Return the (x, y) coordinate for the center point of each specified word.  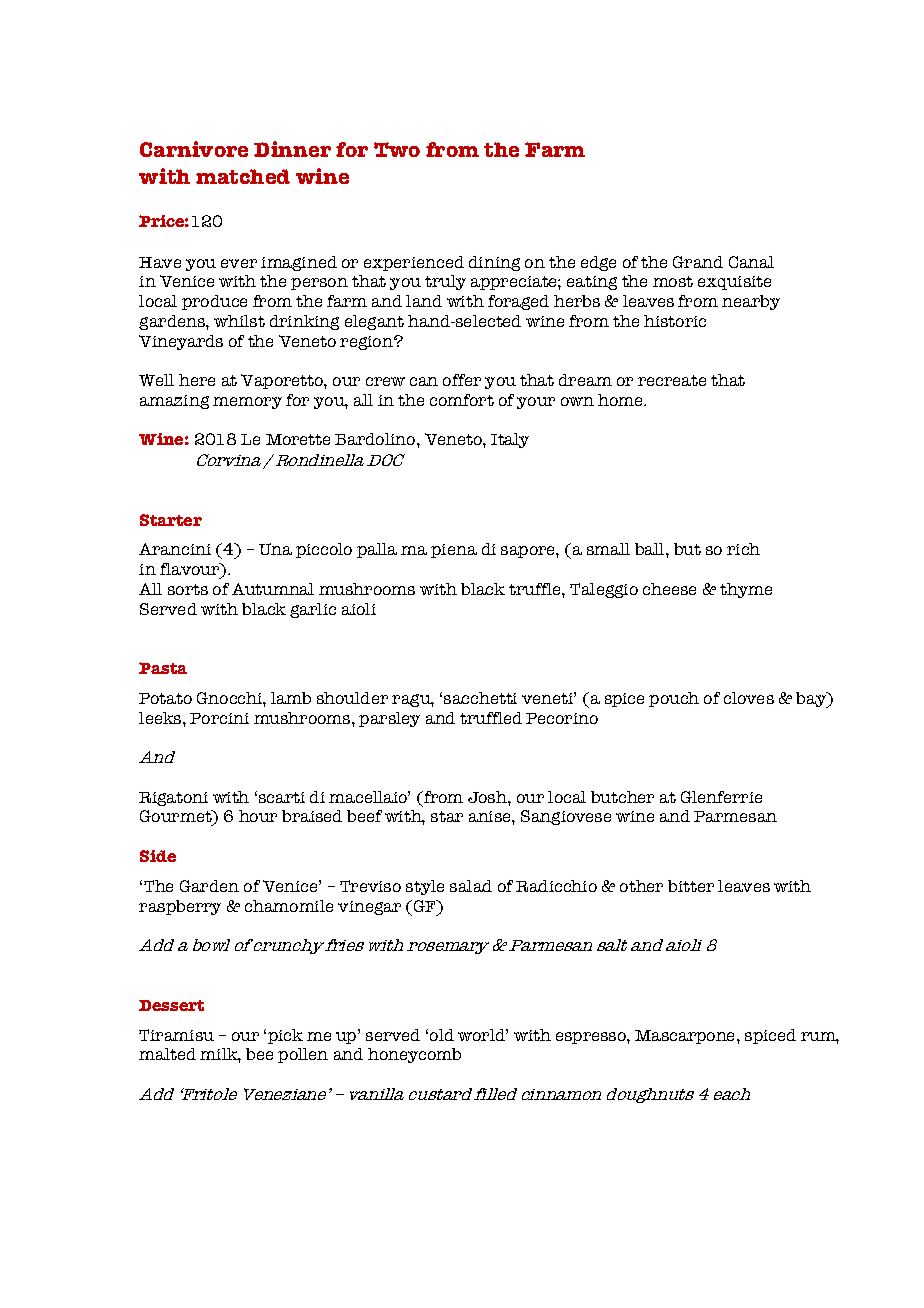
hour (258, 816)
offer (462, 380)
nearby (751, 302)
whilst (239, 321)
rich (743, 549)
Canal (751, 262)
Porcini (219, 718)
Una (275, 549)
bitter (691, 886)
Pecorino (562, 718)
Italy (510, 440)
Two (397, 149)
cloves (749, 698)
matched (243, 176)
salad (471, 886)
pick (285, 1036)
